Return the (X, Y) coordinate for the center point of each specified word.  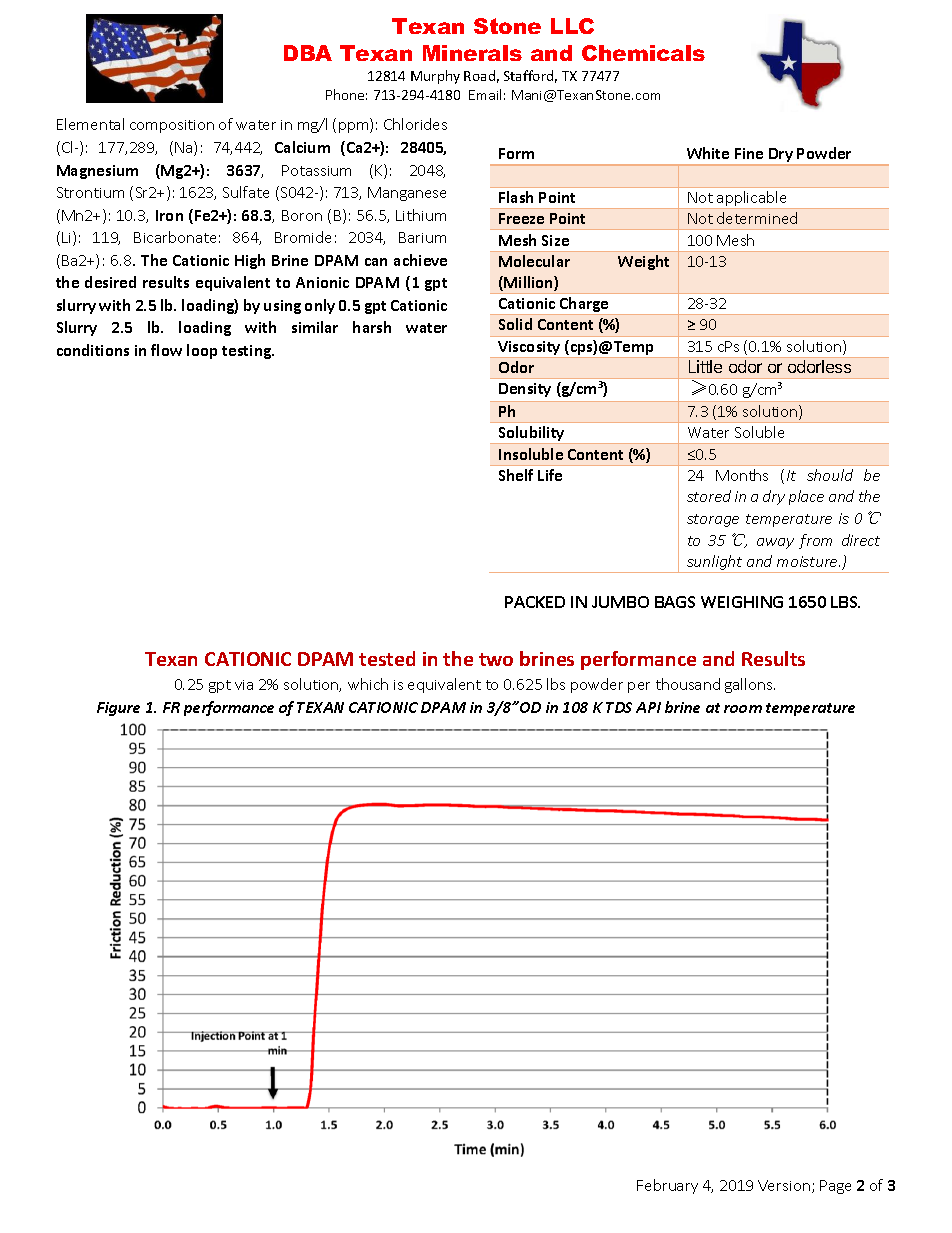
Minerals (472, 53)
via (244, 685)
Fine (749, 153)
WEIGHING (742, 602)
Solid (515, 324)
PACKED (535, 602)
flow (166, 350)
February (667, 1186)
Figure (118, 709)
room (743, 709)
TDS (619, 707)
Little (705, 366)
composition (172, 126)
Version (784, 1185)
